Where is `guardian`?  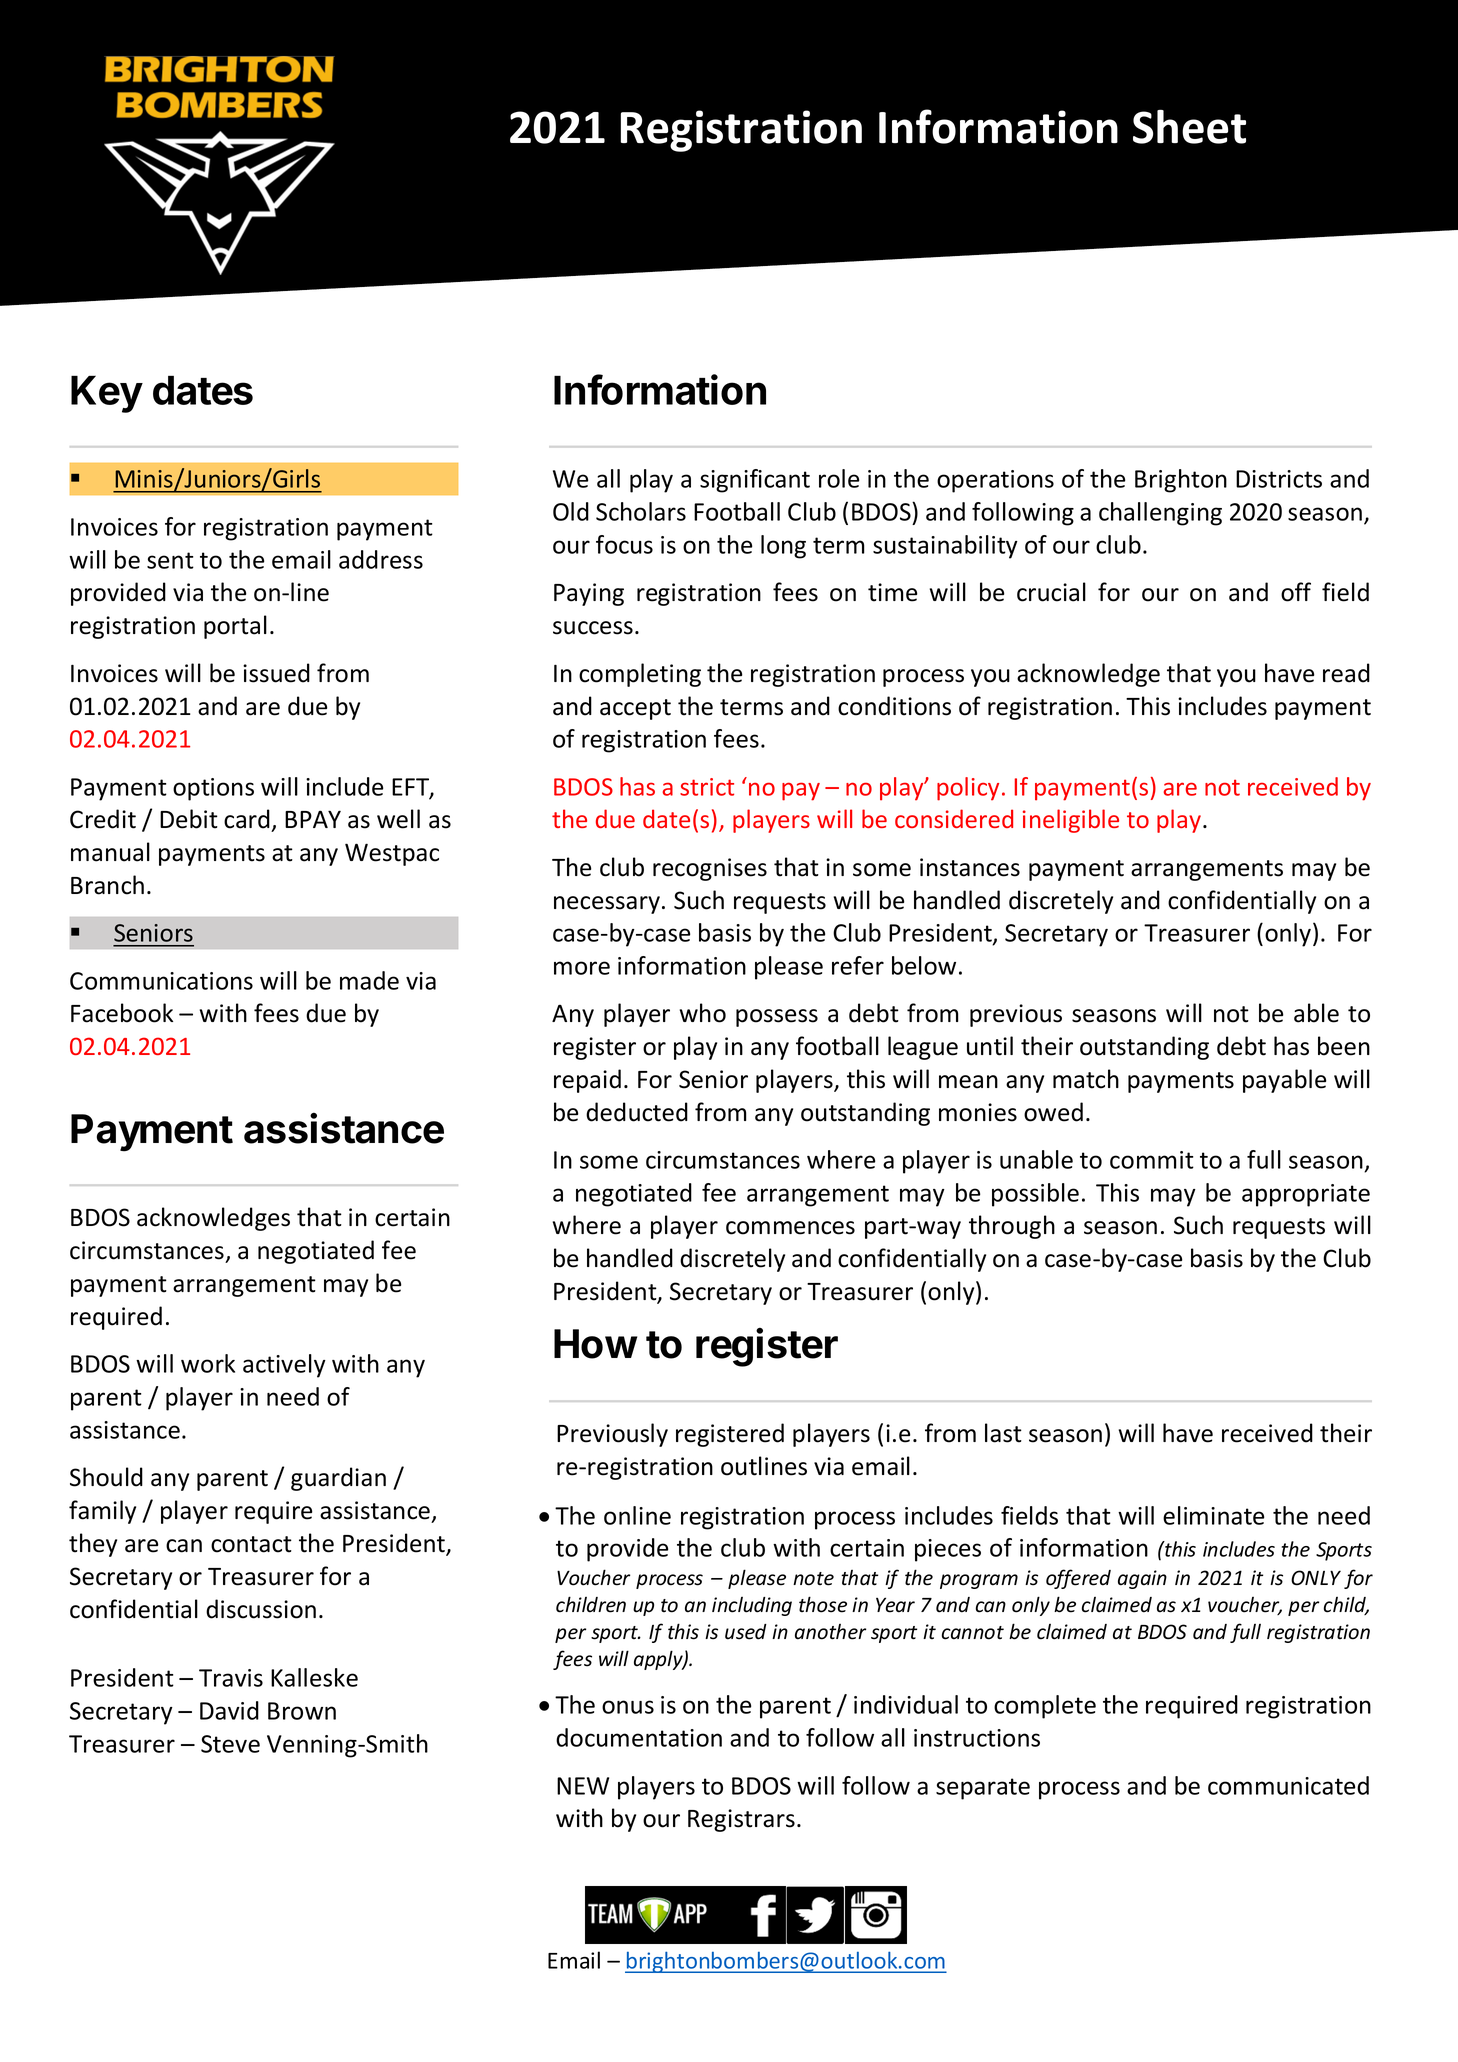 guardian is located at coordinates (338, 1479).
